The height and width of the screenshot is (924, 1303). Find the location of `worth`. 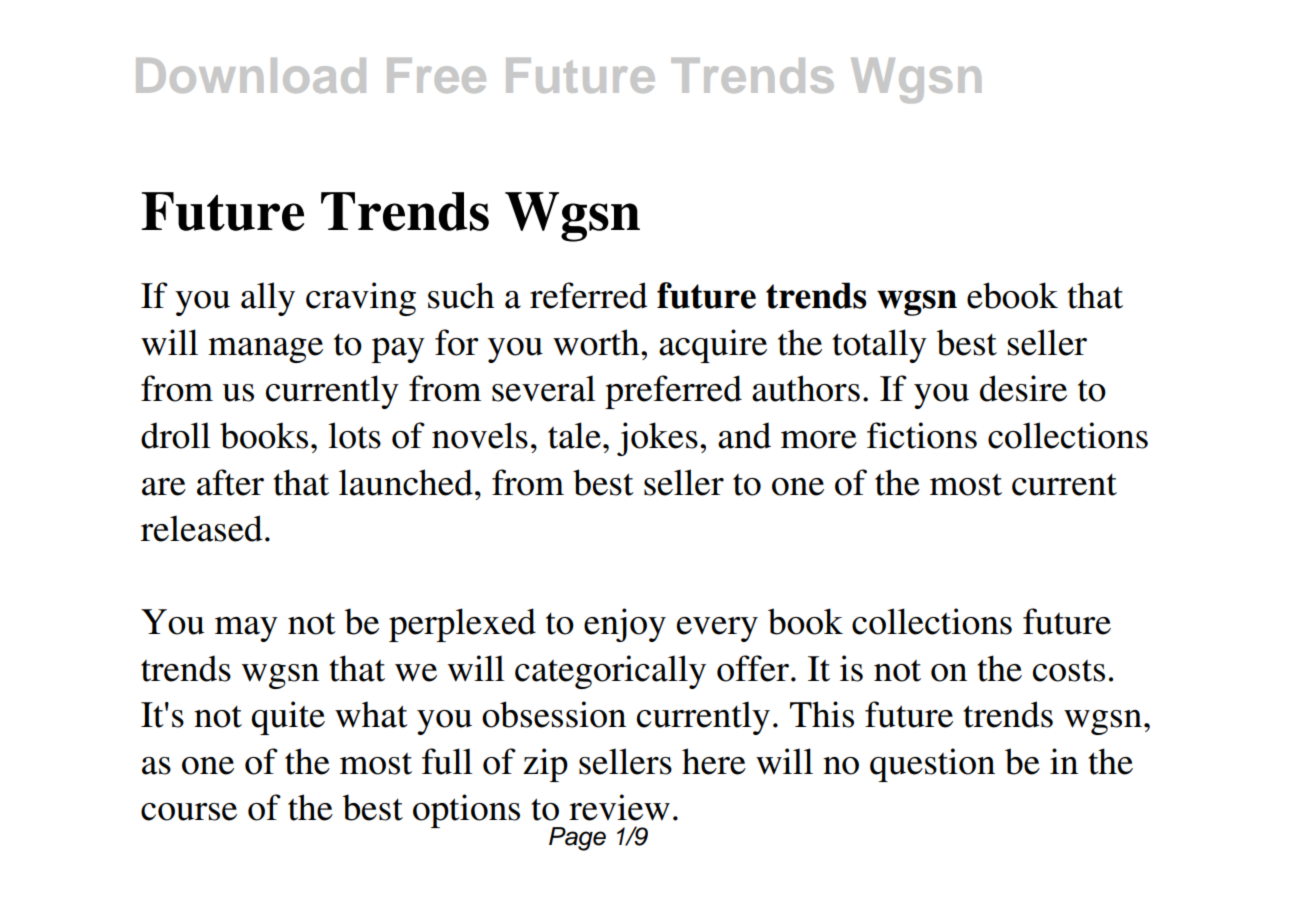

worth is located at coordinates (597, 342).
